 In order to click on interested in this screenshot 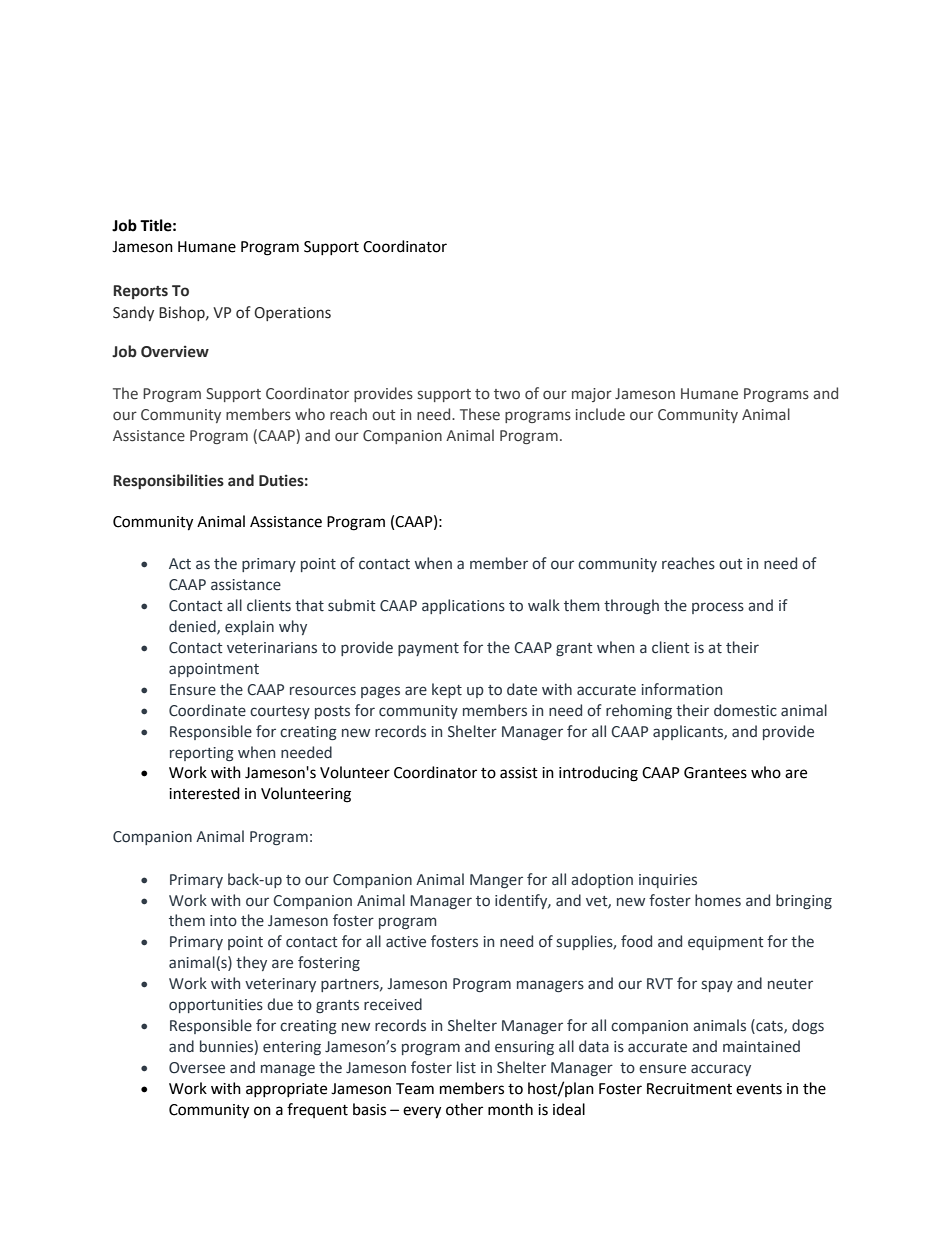, I will do `click(204, 793)`.
